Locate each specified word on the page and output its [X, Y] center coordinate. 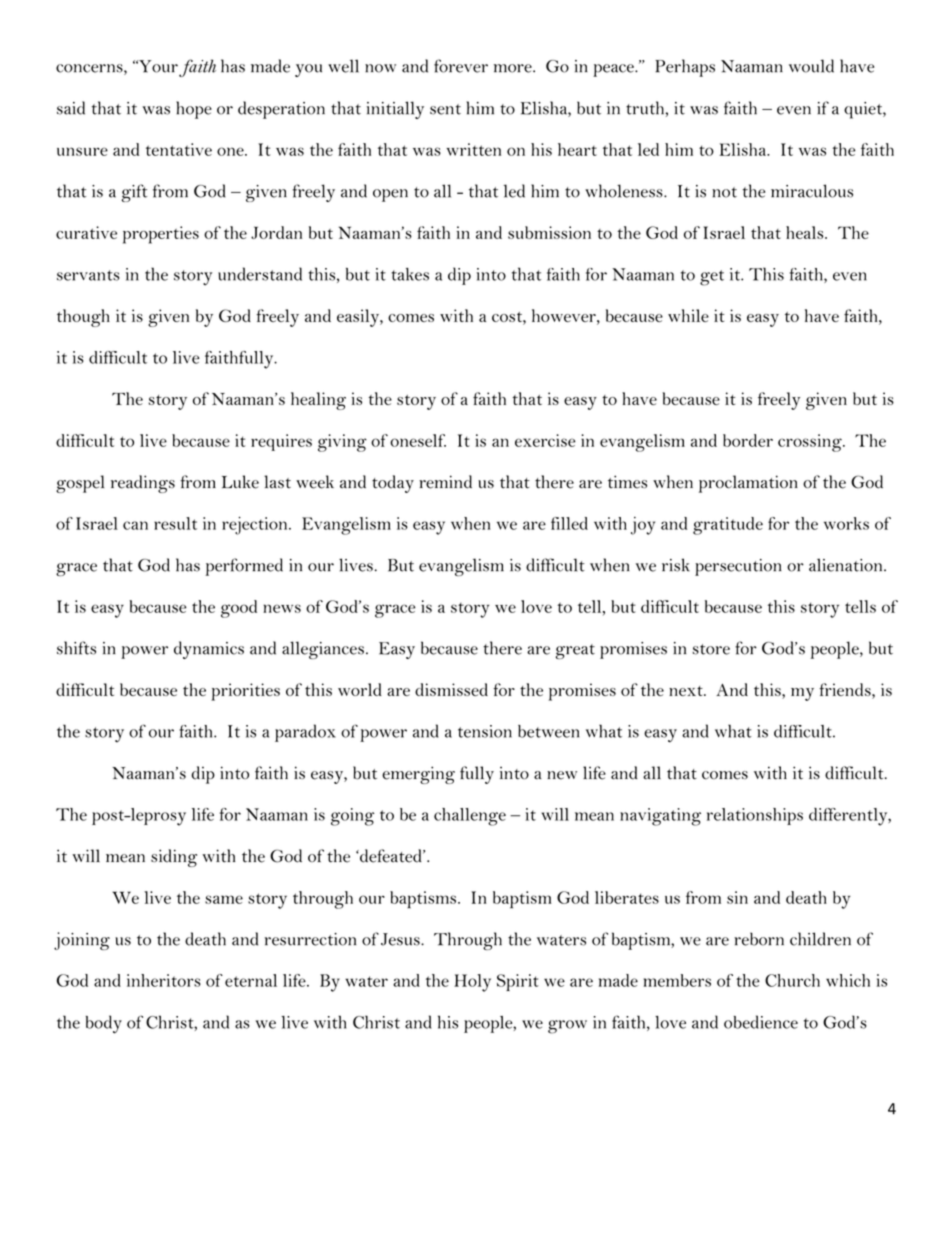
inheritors [164, 980]
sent [445, 109]
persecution [738, 567]
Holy [472, 983]
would [811, 66]
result [175, 523]
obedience [761, 1022]
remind [445, 482]
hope [194, 110]
